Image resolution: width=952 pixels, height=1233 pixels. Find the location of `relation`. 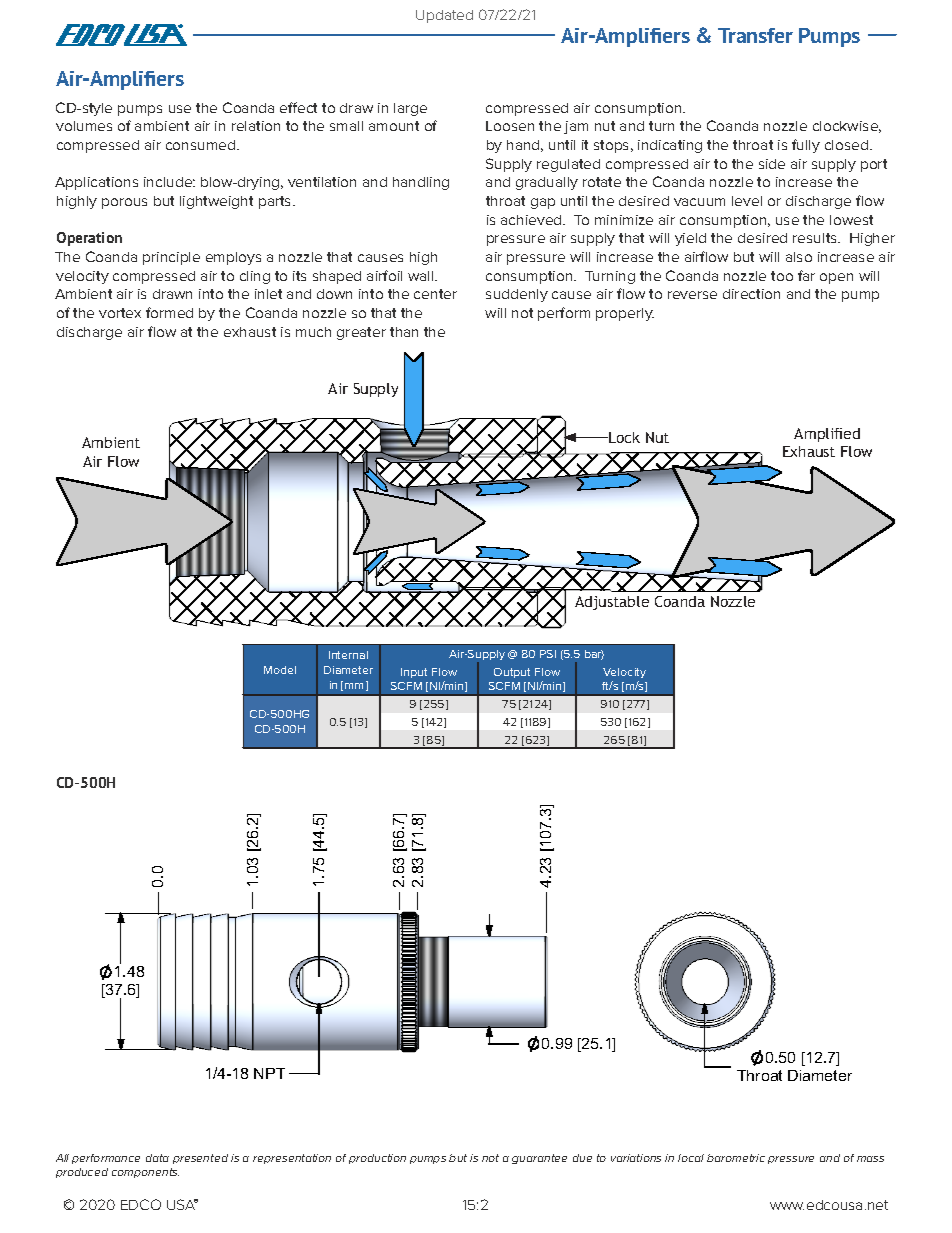

relation is located at coordinates (256, 126).
